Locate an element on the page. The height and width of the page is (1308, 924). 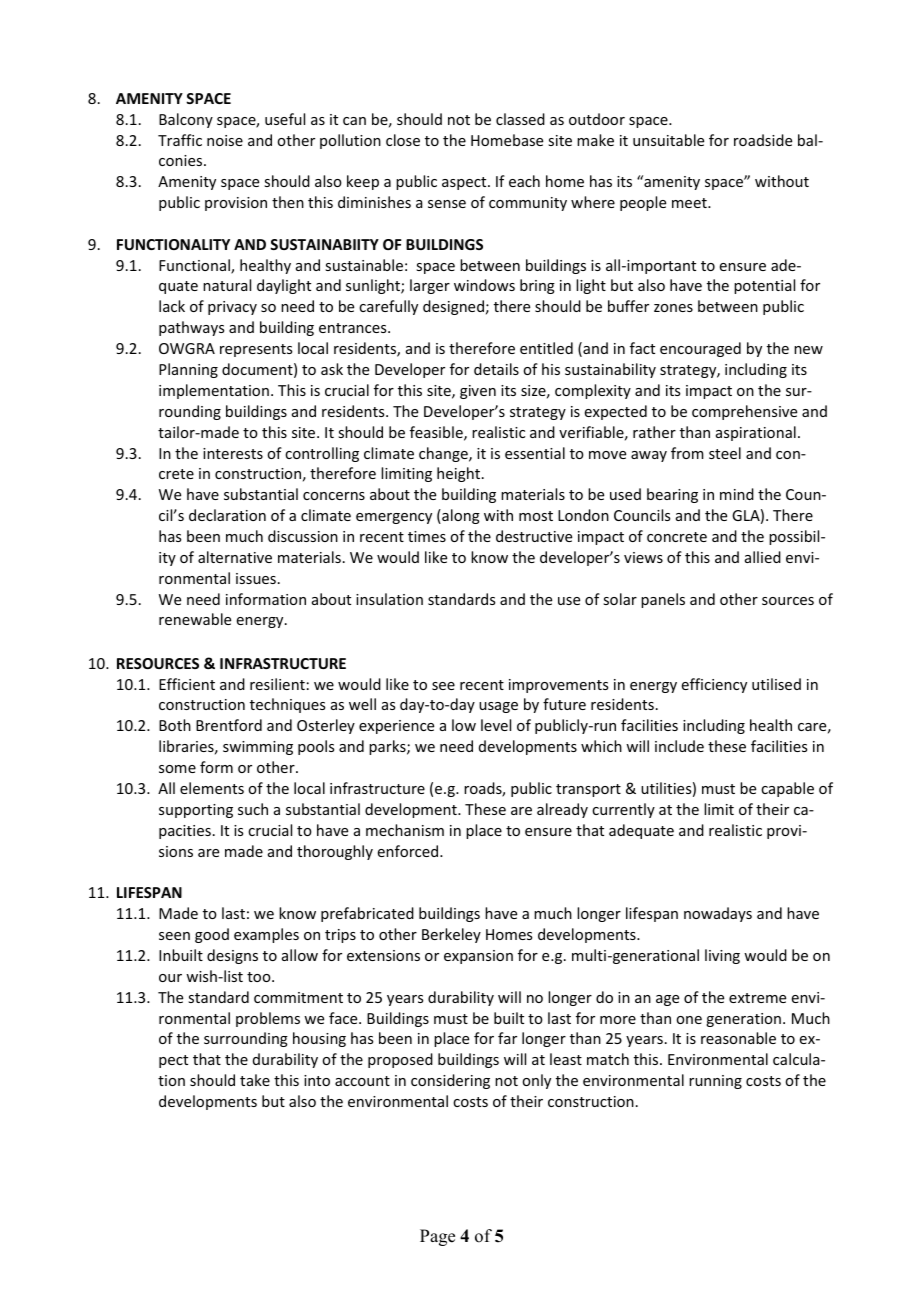
take is located at coordinates (255, 1080).
